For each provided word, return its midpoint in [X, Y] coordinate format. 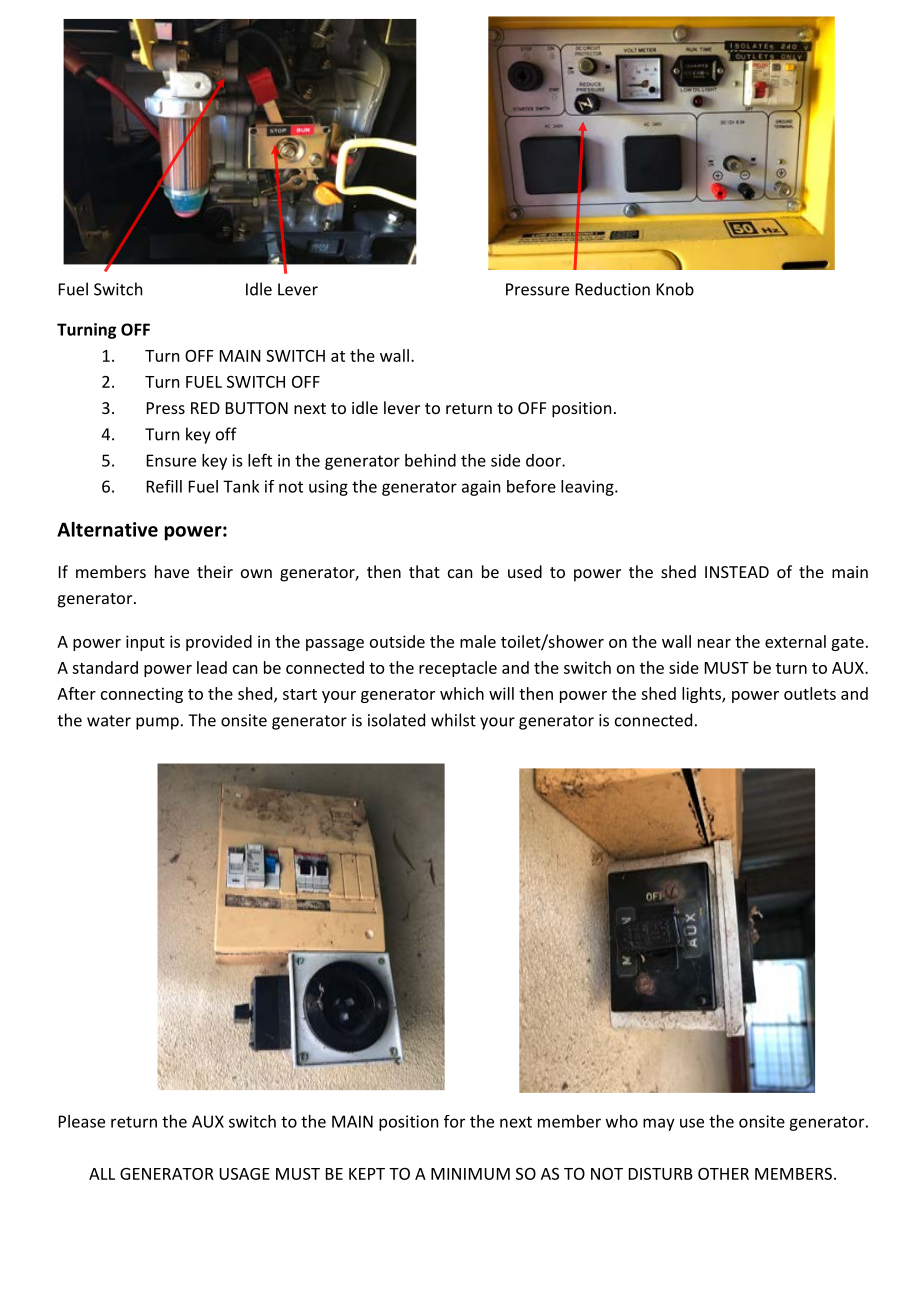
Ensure [171, 460]
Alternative [107, 529]
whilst [453, 720]
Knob [675, 289]
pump [157, 723]
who [622, 1121]
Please [82, 1121]
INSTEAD [737, 572]
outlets [810, 693]
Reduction [613, 289]
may [659, 1124]
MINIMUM [470, 1174]
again [481, 488]
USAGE [244, 1174]
